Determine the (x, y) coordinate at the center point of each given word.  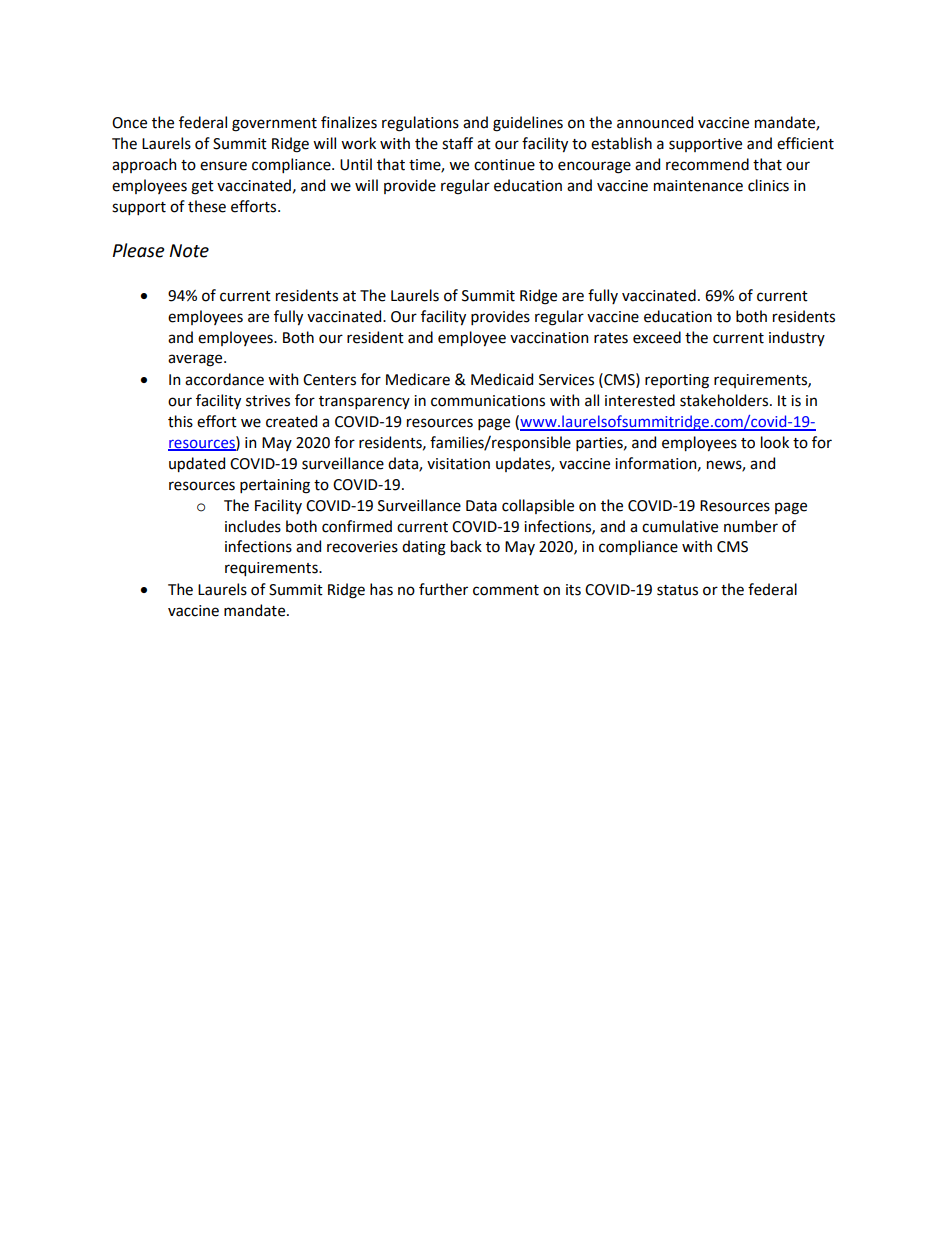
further (443, 589)
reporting (677, 381)
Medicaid (502, 379)
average (196, 360)
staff (457, 143)
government (274, 125)
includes (253, 526)
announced (655, 122)
